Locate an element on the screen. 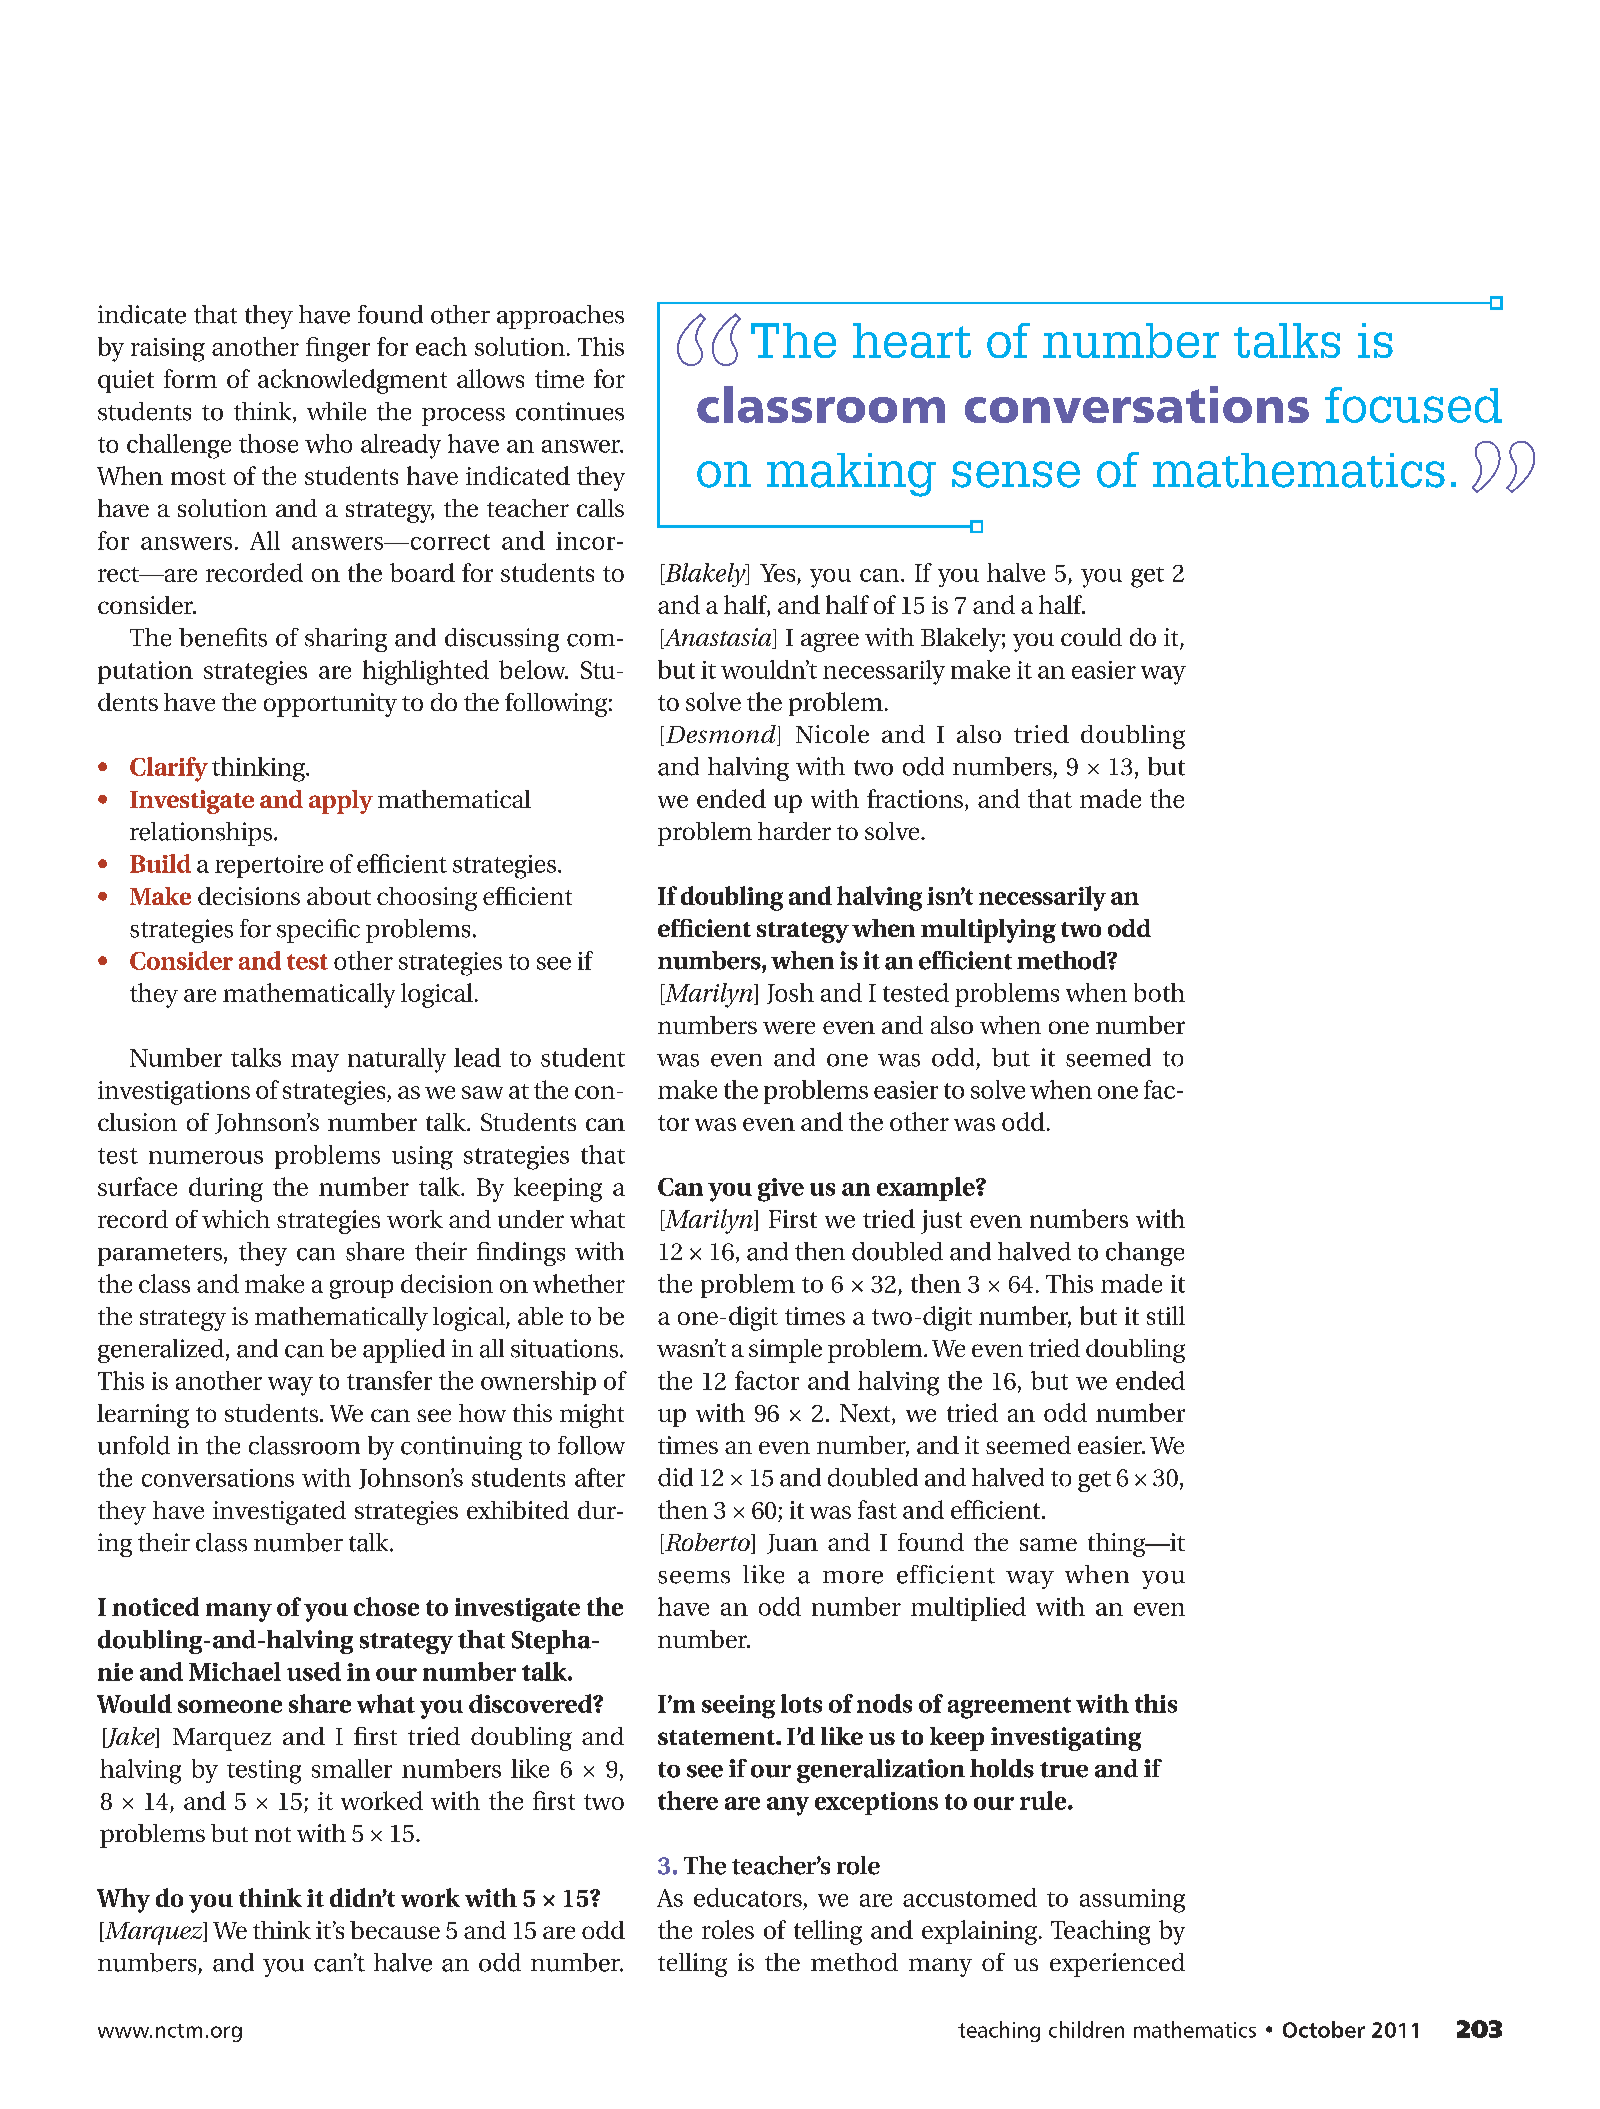 The height and width of the screenshot is (2109, 1600). seems is located at coordinates (694, 1577).
